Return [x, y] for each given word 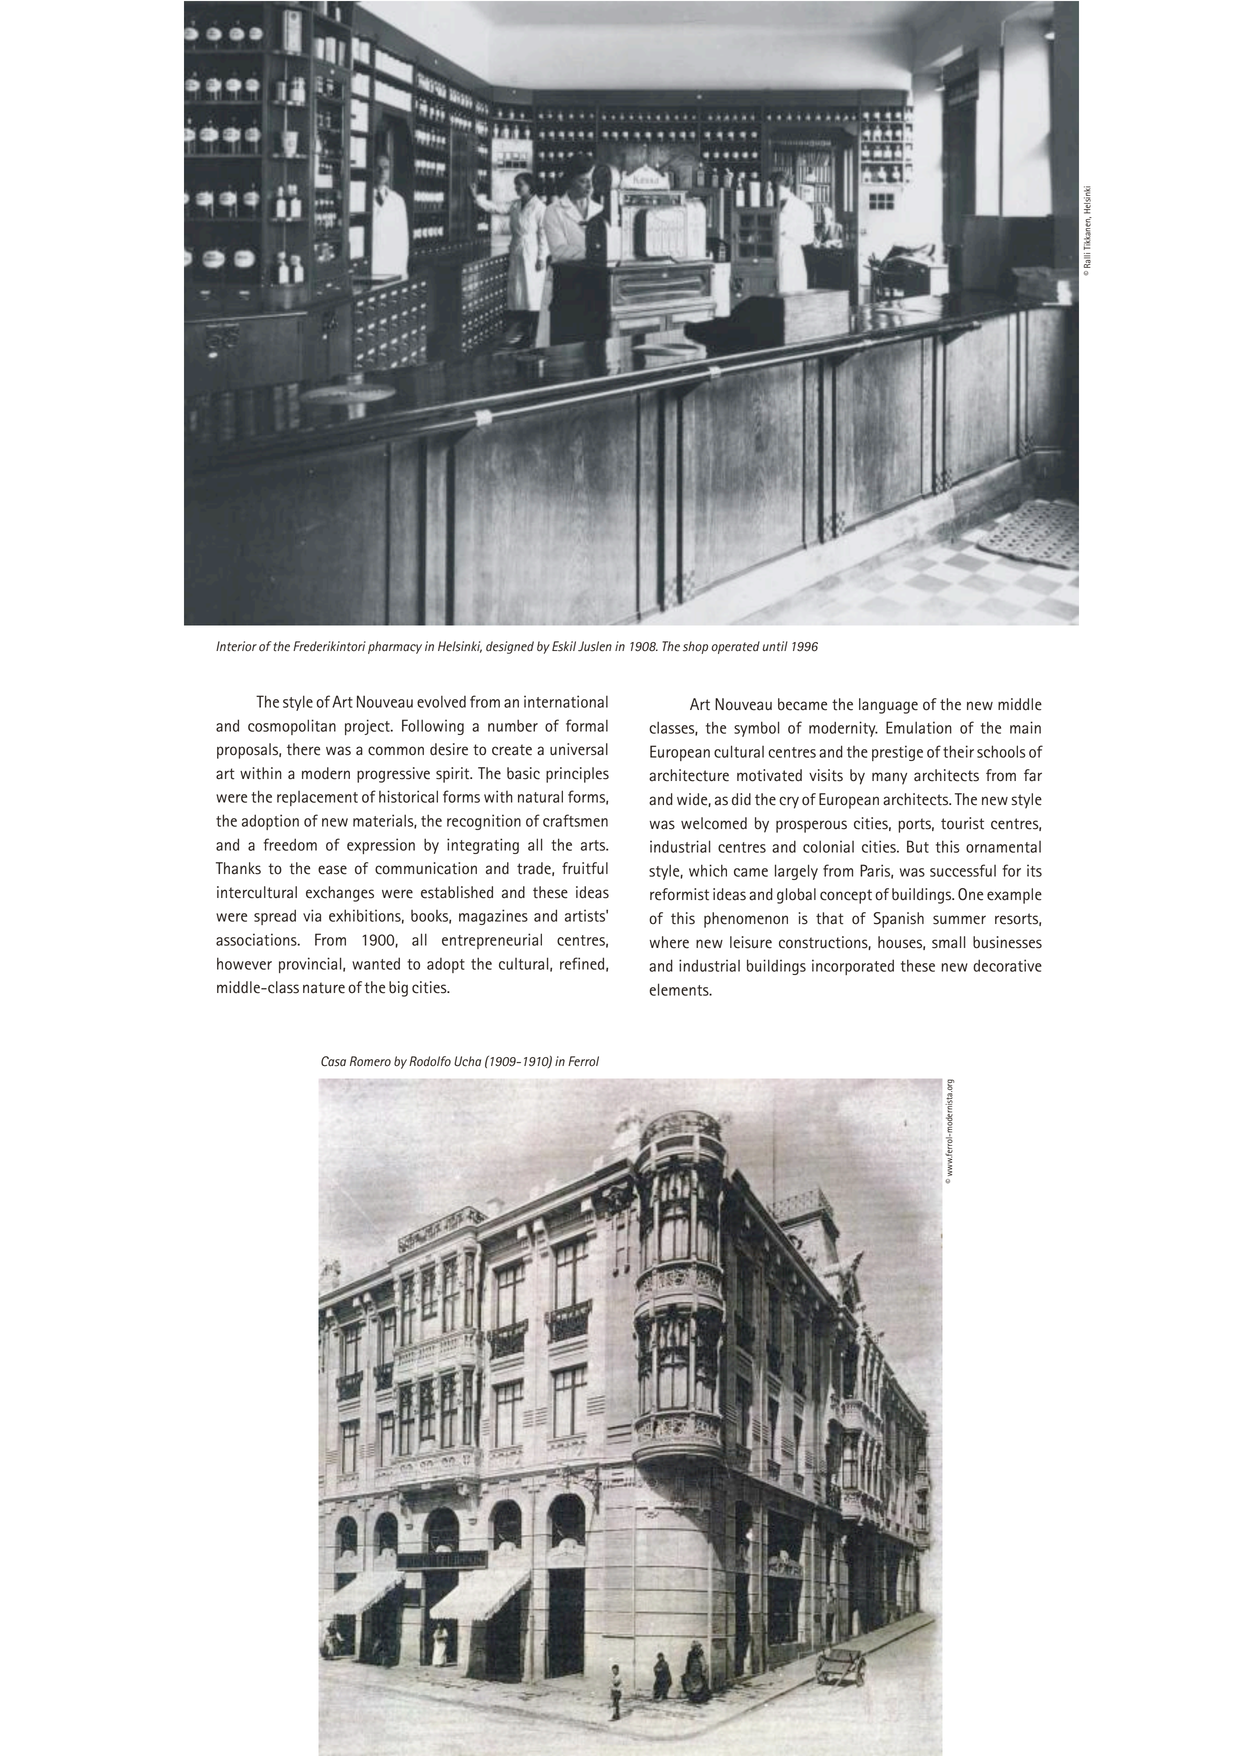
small [948, 942]
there [303, 749]
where [669, 942]
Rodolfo [430, 1061]
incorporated [853, 967]
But [918, 846]
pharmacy [395, 647]
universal [579, 749]
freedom [290, 844]
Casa [333, 1061]
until [775, 646]
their [958, 751]
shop [695, 647]
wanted [376, 963]
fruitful [585, 868]
